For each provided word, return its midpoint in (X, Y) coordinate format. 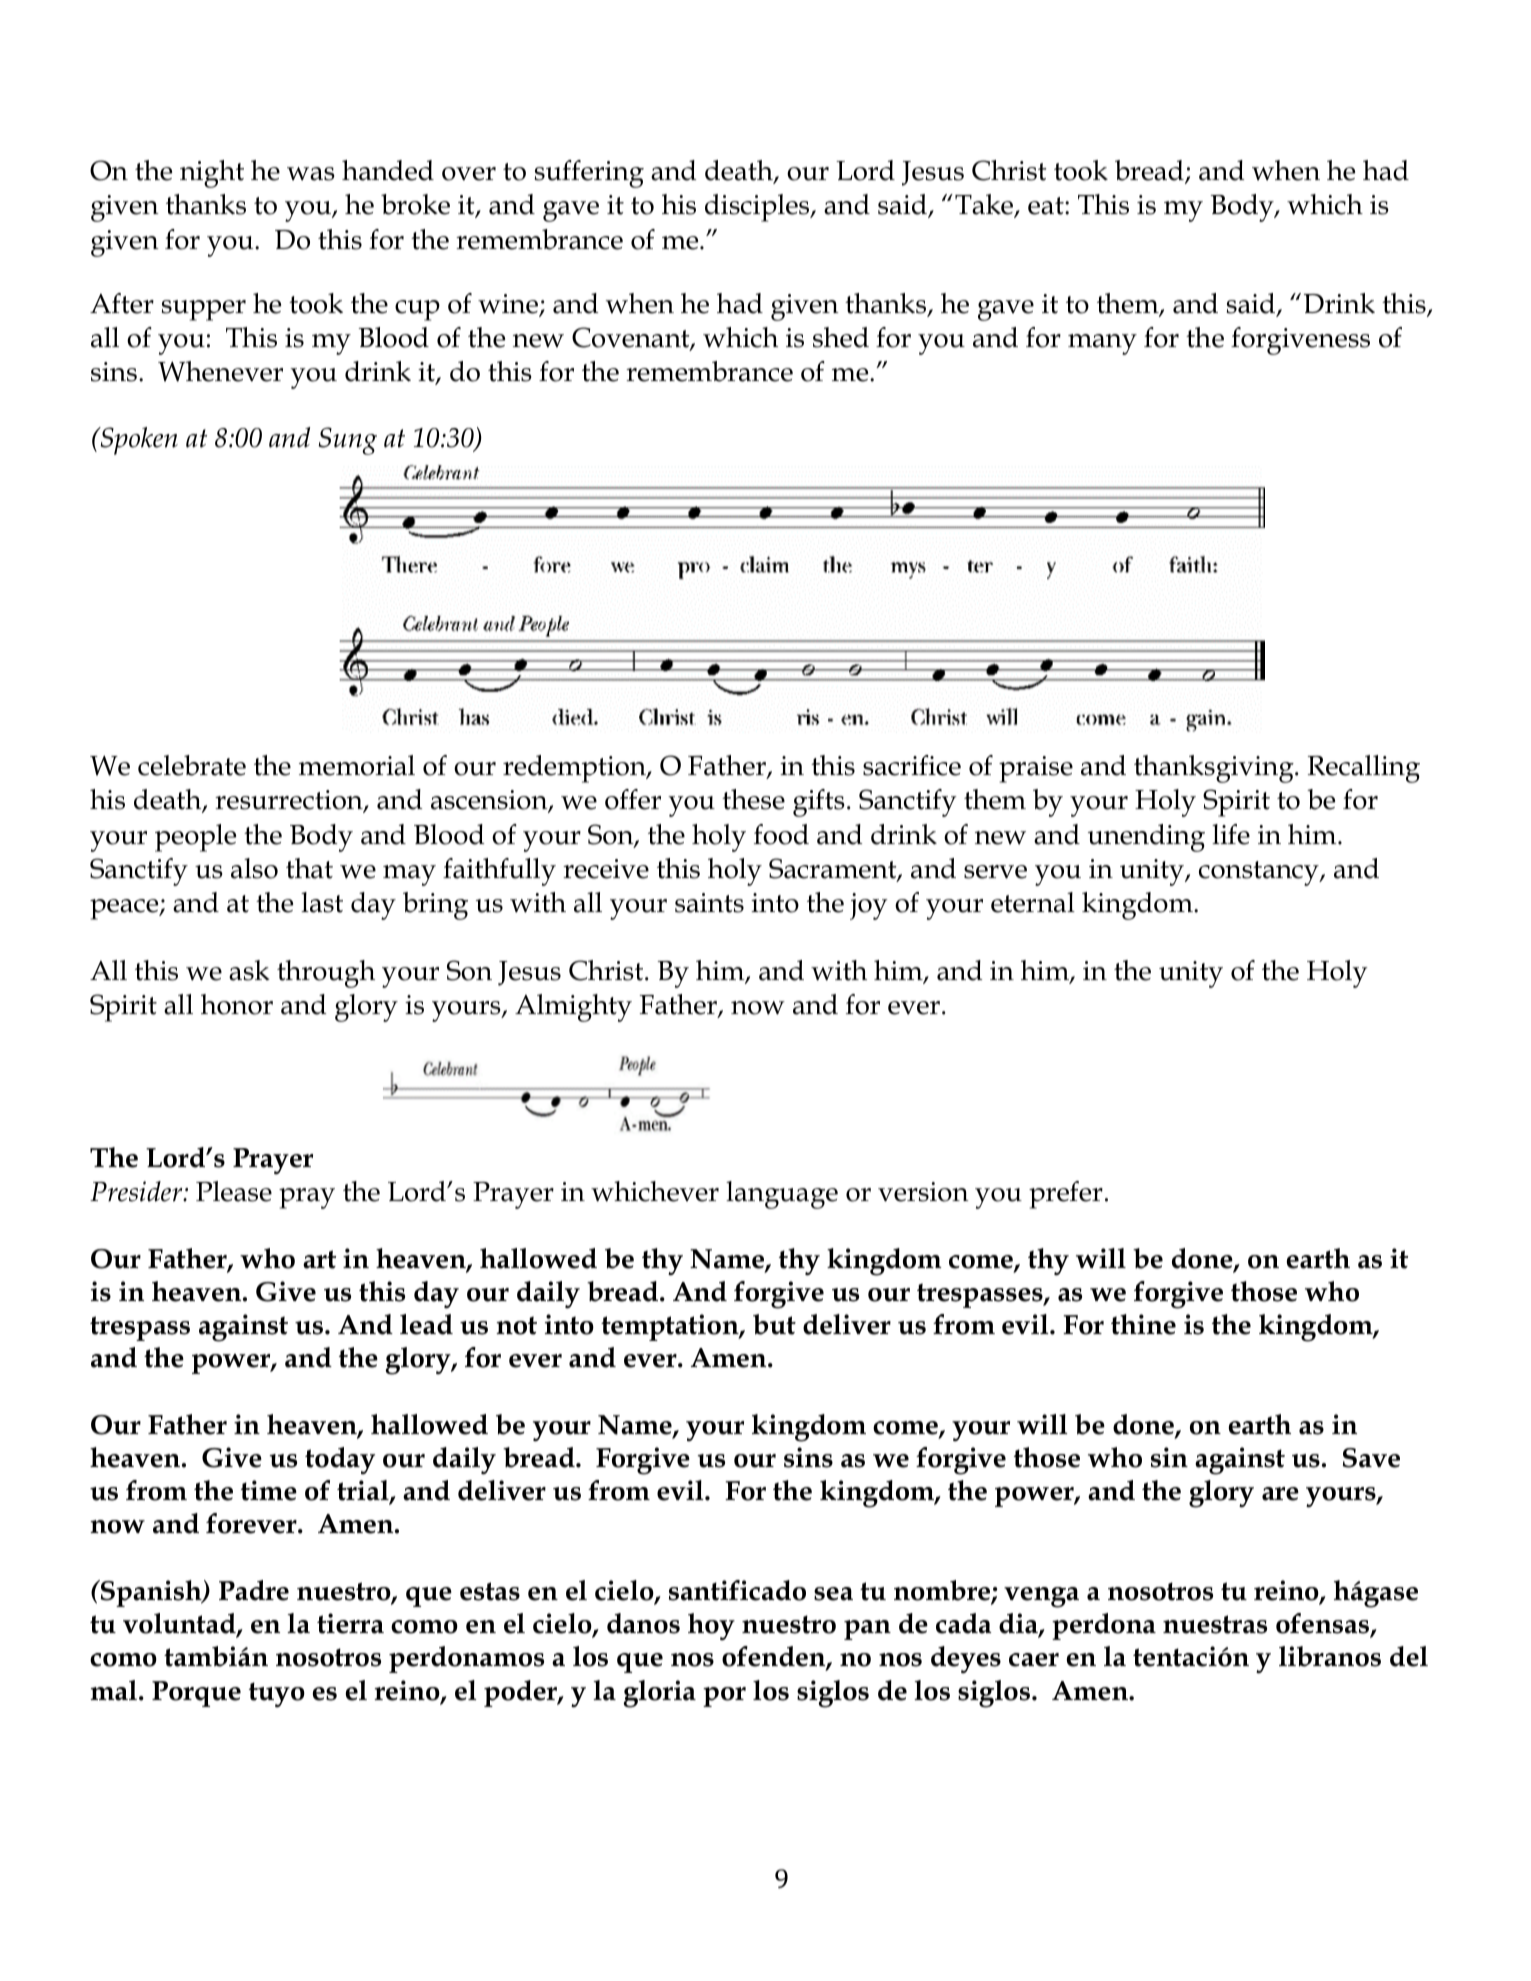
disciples (758, 208)
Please (234, 1191)
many (1102, 344)
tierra (350, 1623)
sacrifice (912, 765)
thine (1143, 1324)
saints (709, 903)
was (311, 174)
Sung (348, 441)
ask (249, 970)
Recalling (1364, 769)
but (774, 1324)
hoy (711, 1626)
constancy (1260, 873)
